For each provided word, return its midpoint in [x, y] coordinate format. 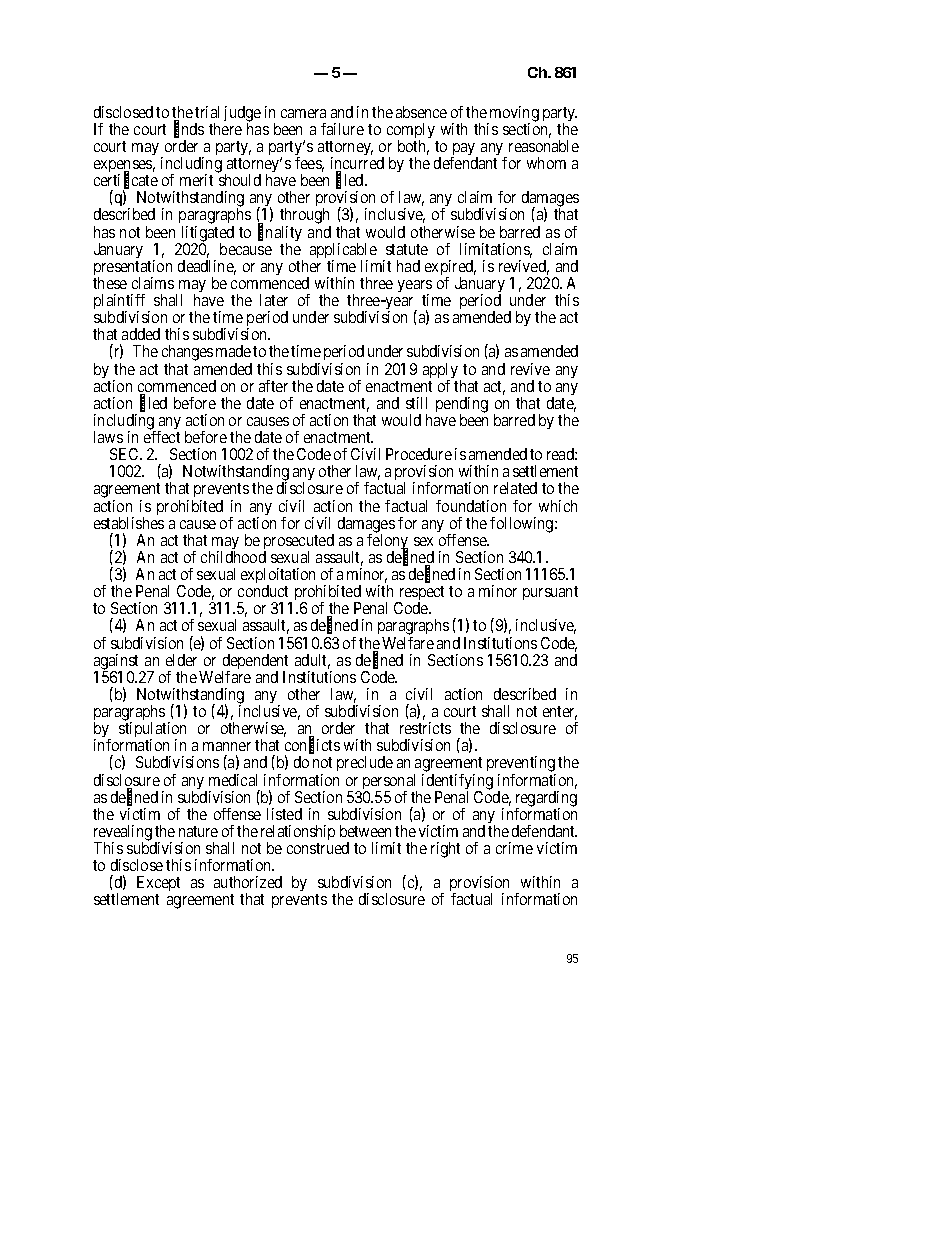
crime [514, 848]
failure [342, 129]
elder [181, 660]
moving [513, 115]
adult [312, 661]
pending [462, 406]
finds [189, 130]
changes [187, 354]
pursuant [550, 593]
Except [158, 885]
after [273, 386]
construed [318, 848]
